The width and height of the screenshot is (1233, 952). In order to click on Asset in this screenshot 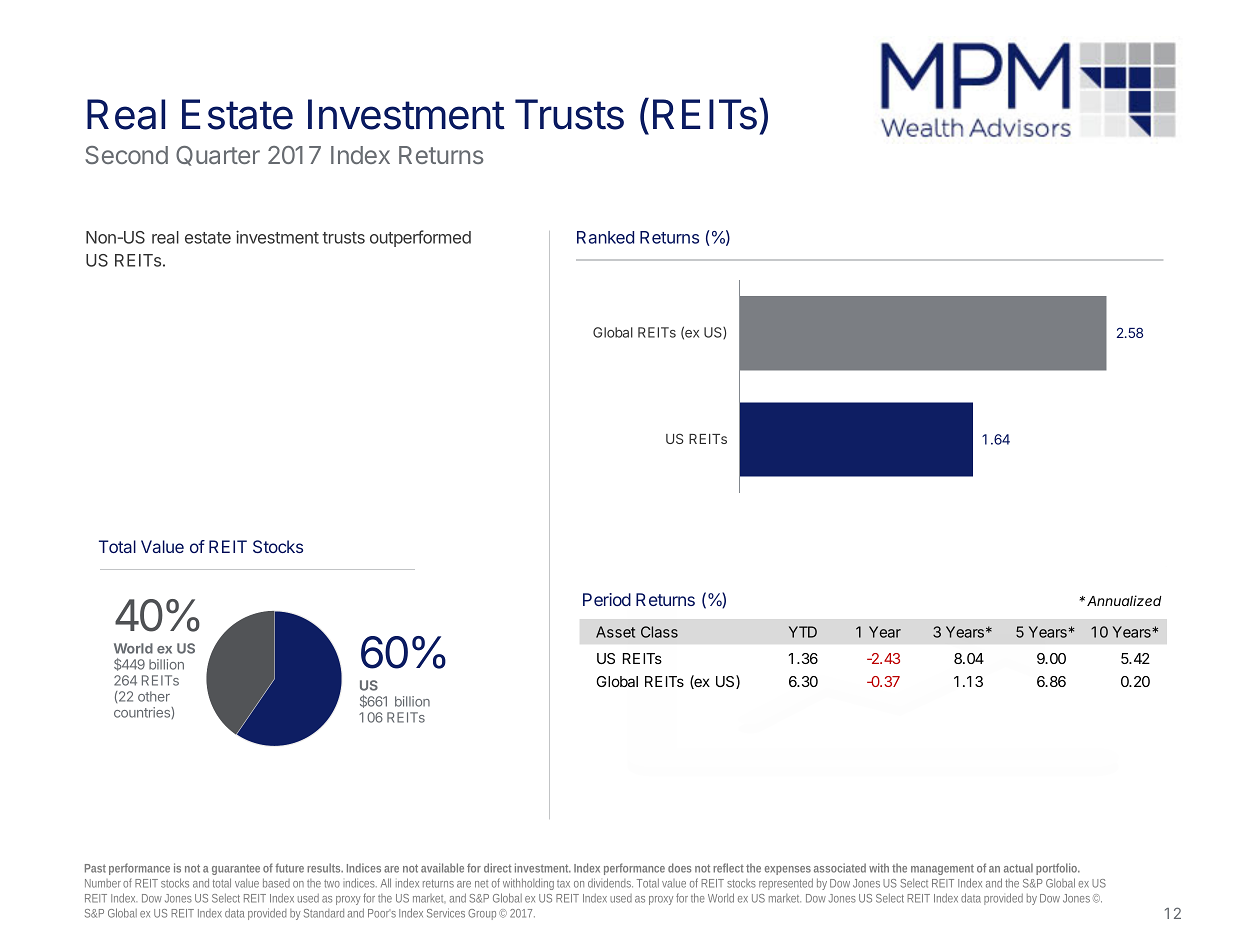, I will do `click(615, 632)`.
